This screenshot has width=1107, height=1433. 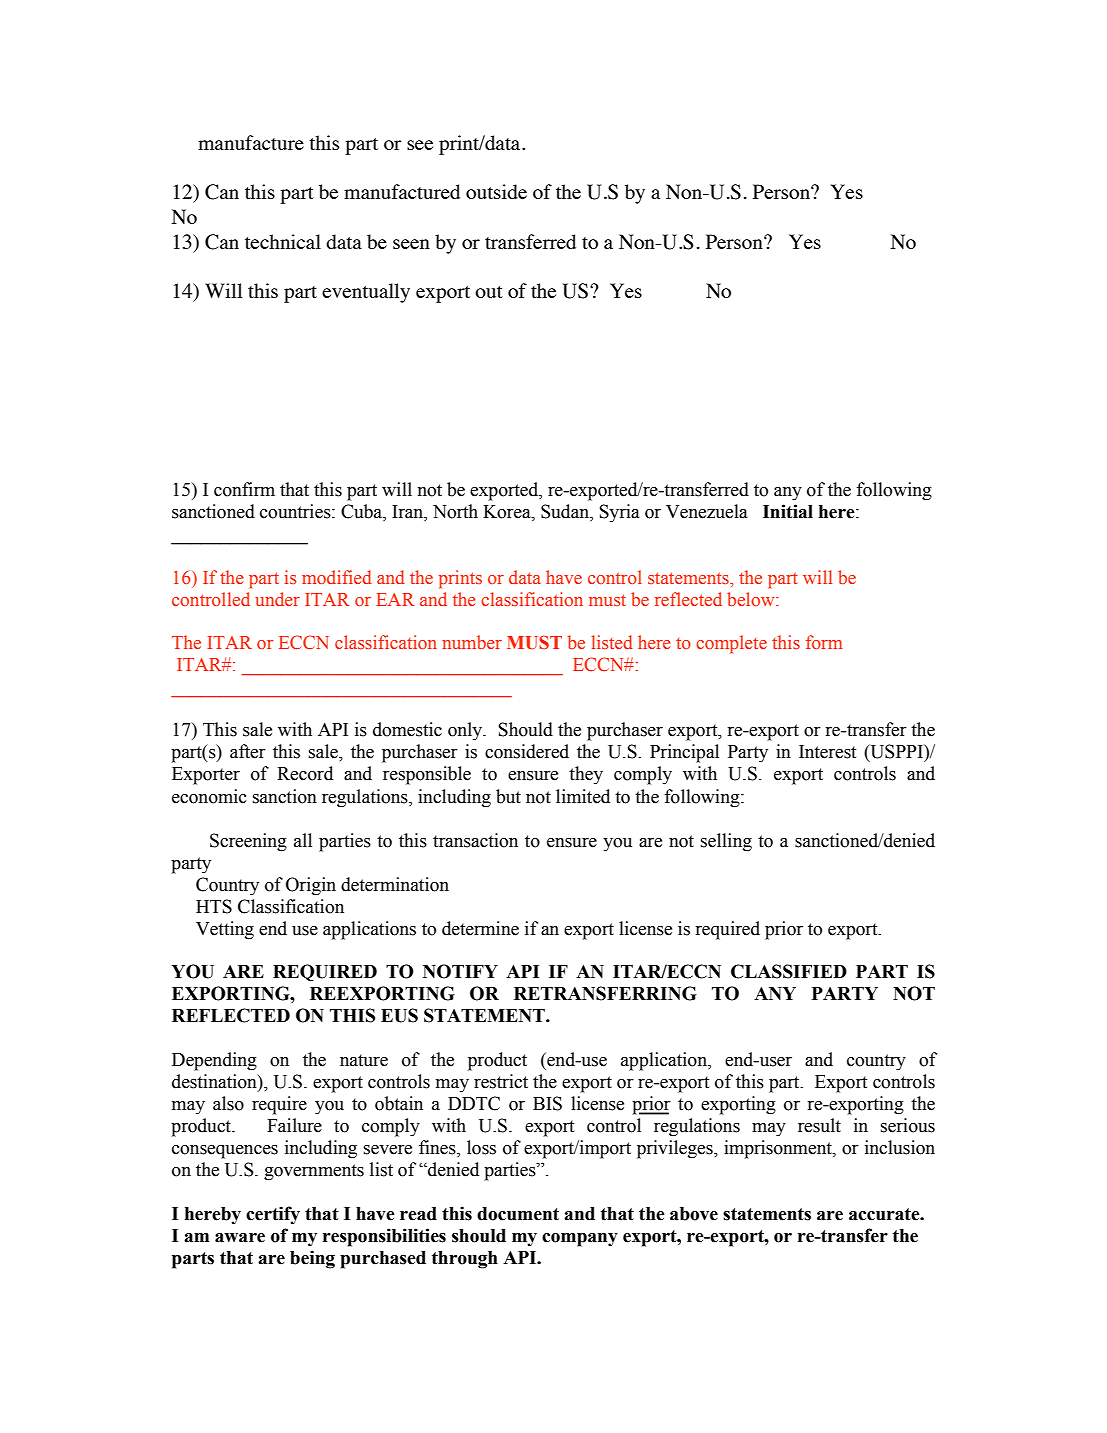 I want to click on Initial, so click(x=788, y=511).
